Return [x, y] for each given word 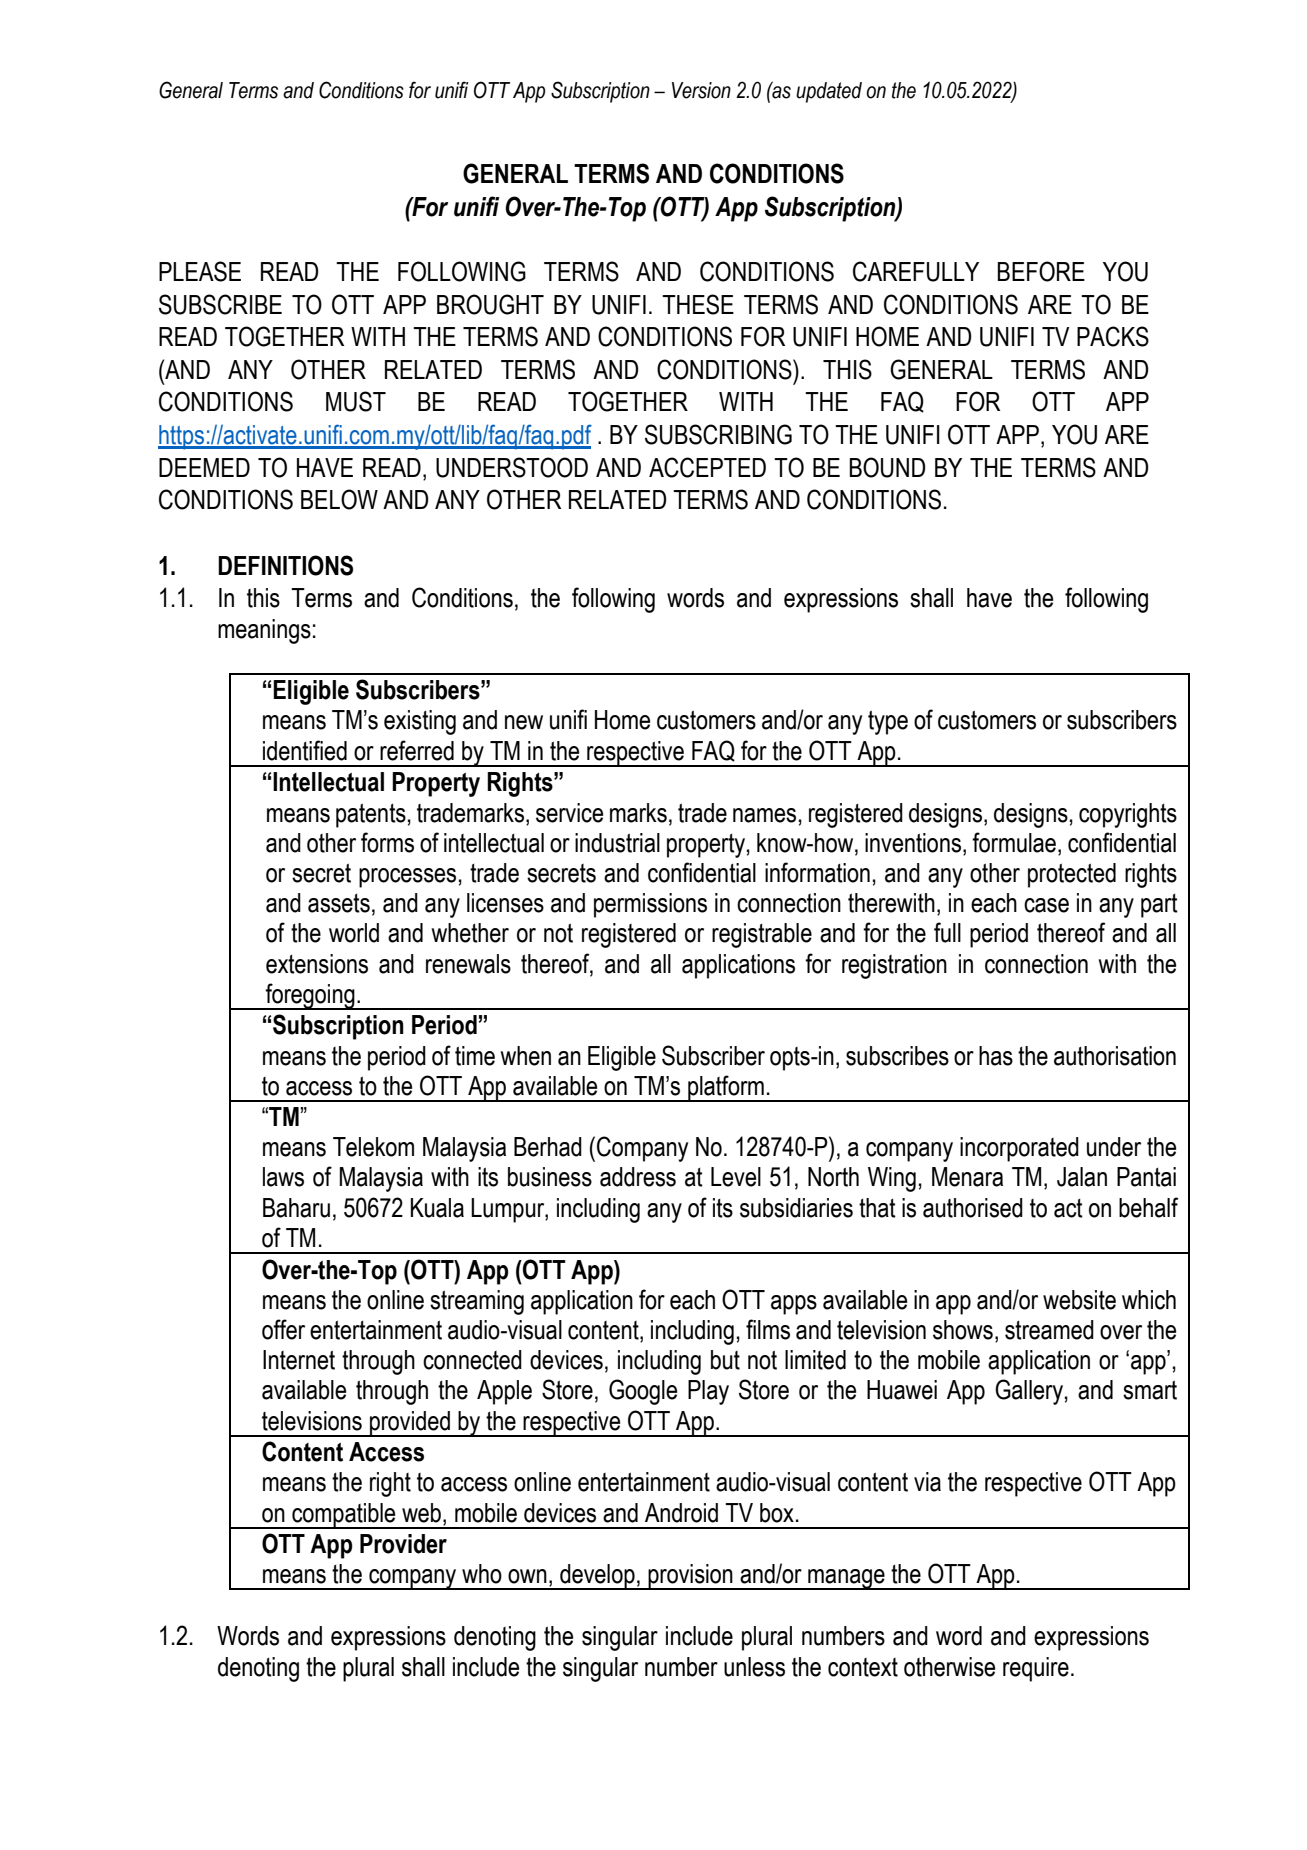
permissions [650, 905]
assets [339, 903]
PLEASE [200, 271]
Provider [403, 1544]
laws [283, 1177]
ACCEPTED [707, 467]
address [638, 1177]
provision [690, 1577]
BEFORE [1041, 271]
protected [1072, 875]
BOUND [887, 467]
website [1079, 1300]
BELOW [339, 499]
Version [701, 90]
